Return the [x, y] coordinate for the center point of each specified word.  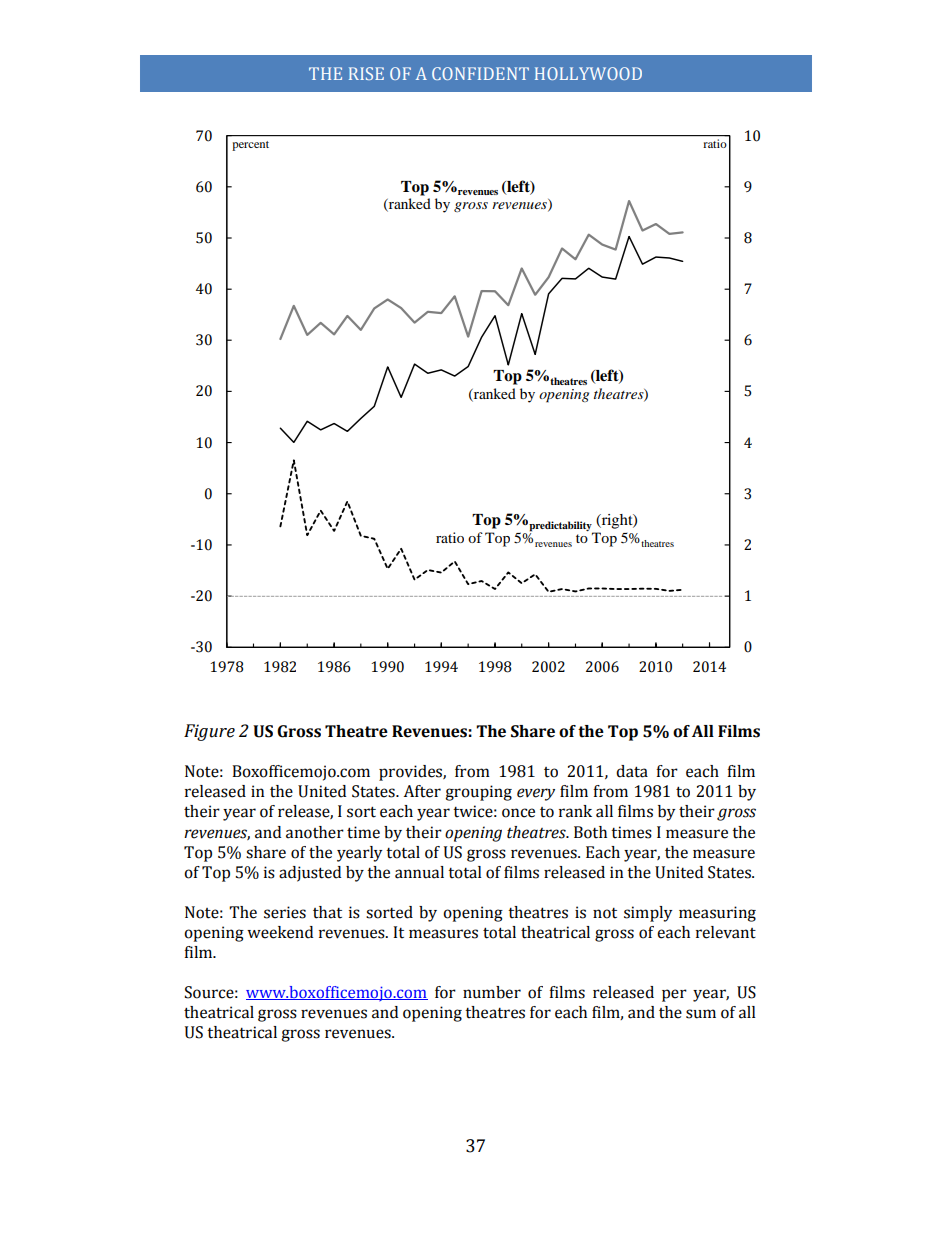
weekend [280, 932]
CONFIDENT [480, 73]
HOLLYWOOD [588, 73]
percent [250, 146]
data [632, 771]
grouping [478, 793]
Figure [209, 732]
